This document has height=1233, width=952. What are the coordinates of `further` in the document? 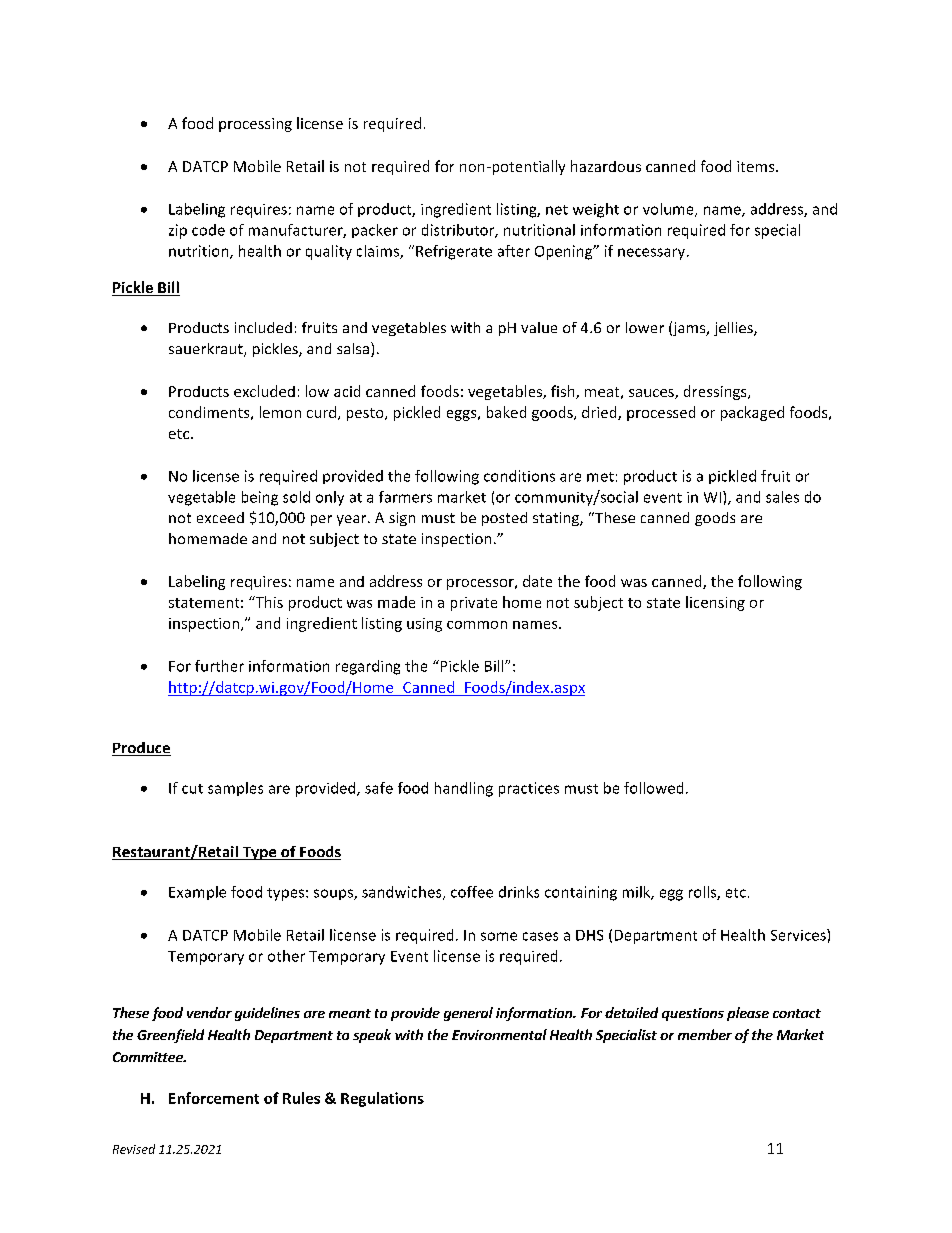 It's located at (219, 666).
